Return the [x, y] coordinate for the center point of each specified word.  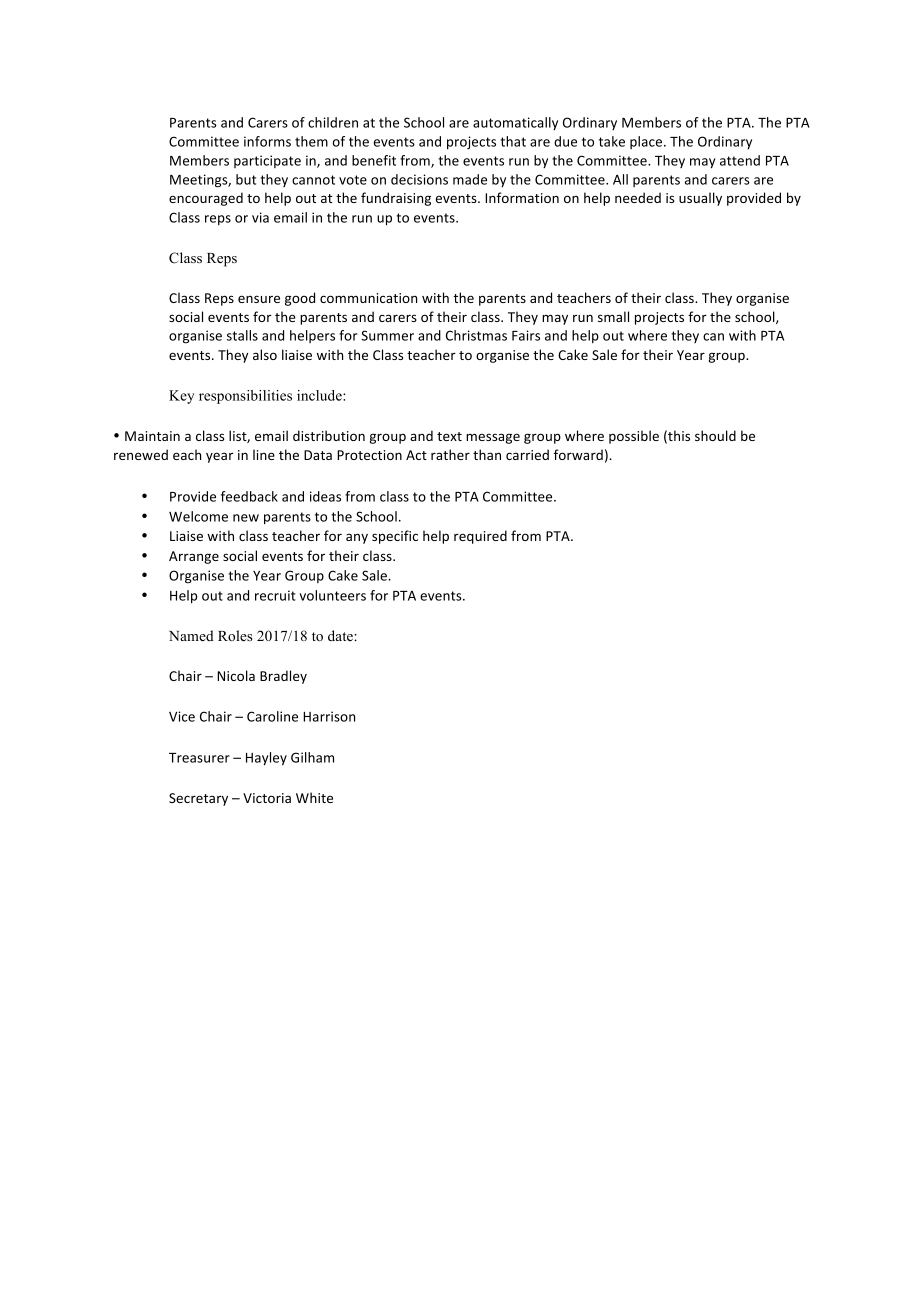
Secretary [198, 799]
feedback [249, 496]
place [646, 142]
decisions [419, 179]
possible [634, 437]
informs [267, 141]
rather [450, 454]
